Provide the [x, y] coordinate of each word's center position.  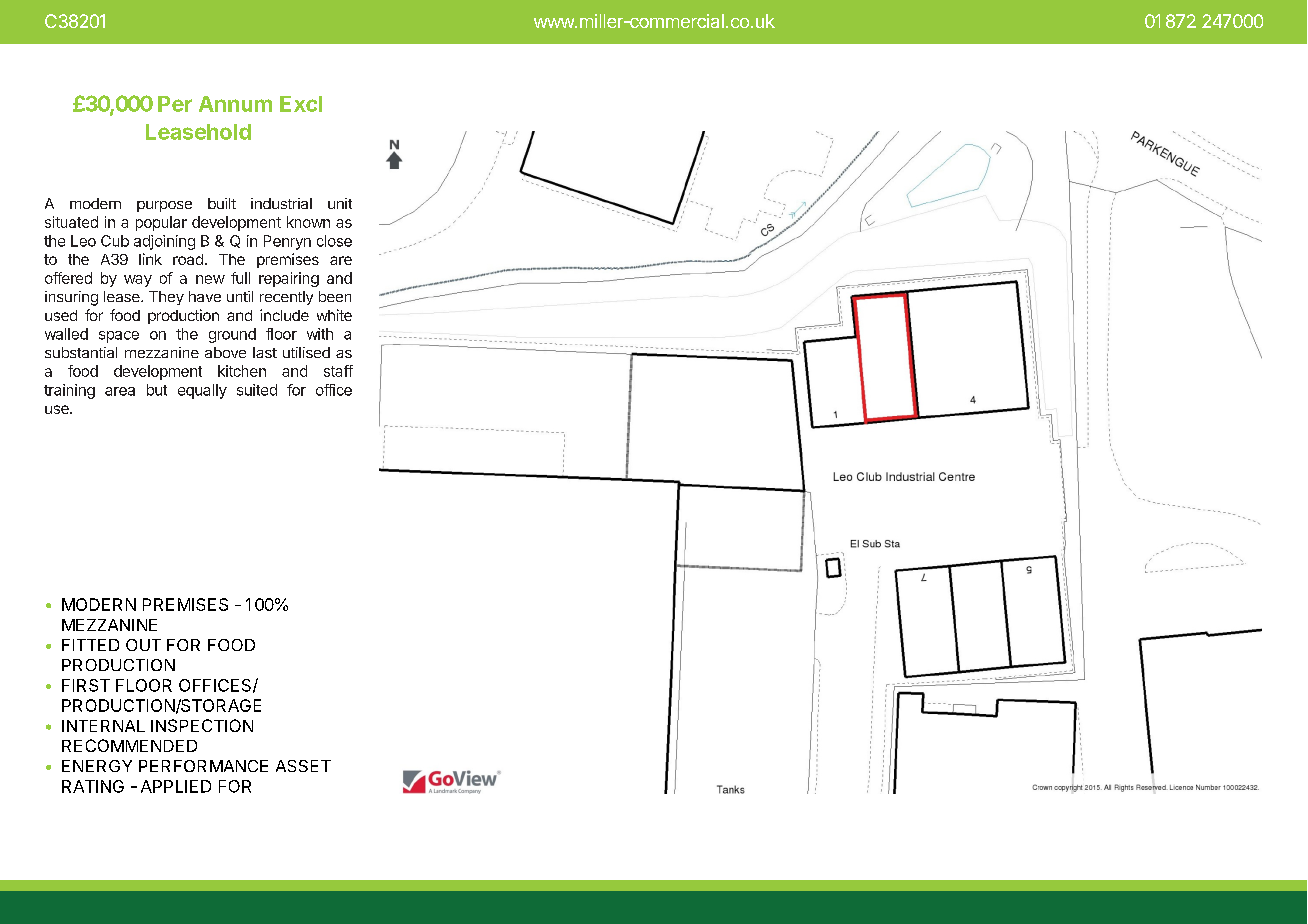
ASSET [303, 766]
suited [257, 390]
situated [71, 222]
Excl [301, 104]
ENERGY [97, 766]
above [225, 352]
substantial [81, 352]
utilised [306, 352]
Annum [235, 104]
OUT [143, 645]
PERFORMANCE [203, 766]
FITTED [90, 645]
